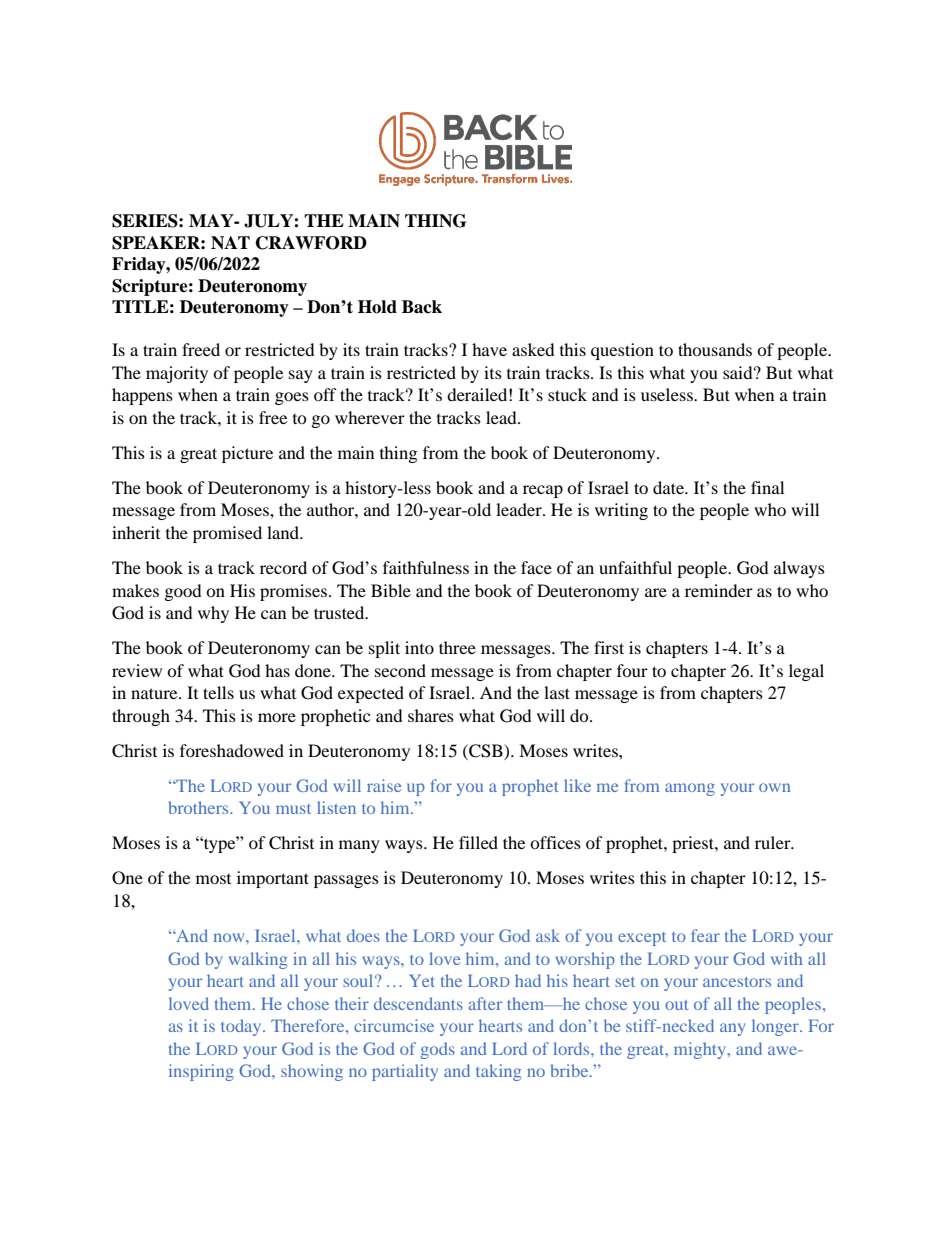 Image resolution: width=952 pixels, height=1233 pixels. I want to click on gods, so click(437, 1050).
